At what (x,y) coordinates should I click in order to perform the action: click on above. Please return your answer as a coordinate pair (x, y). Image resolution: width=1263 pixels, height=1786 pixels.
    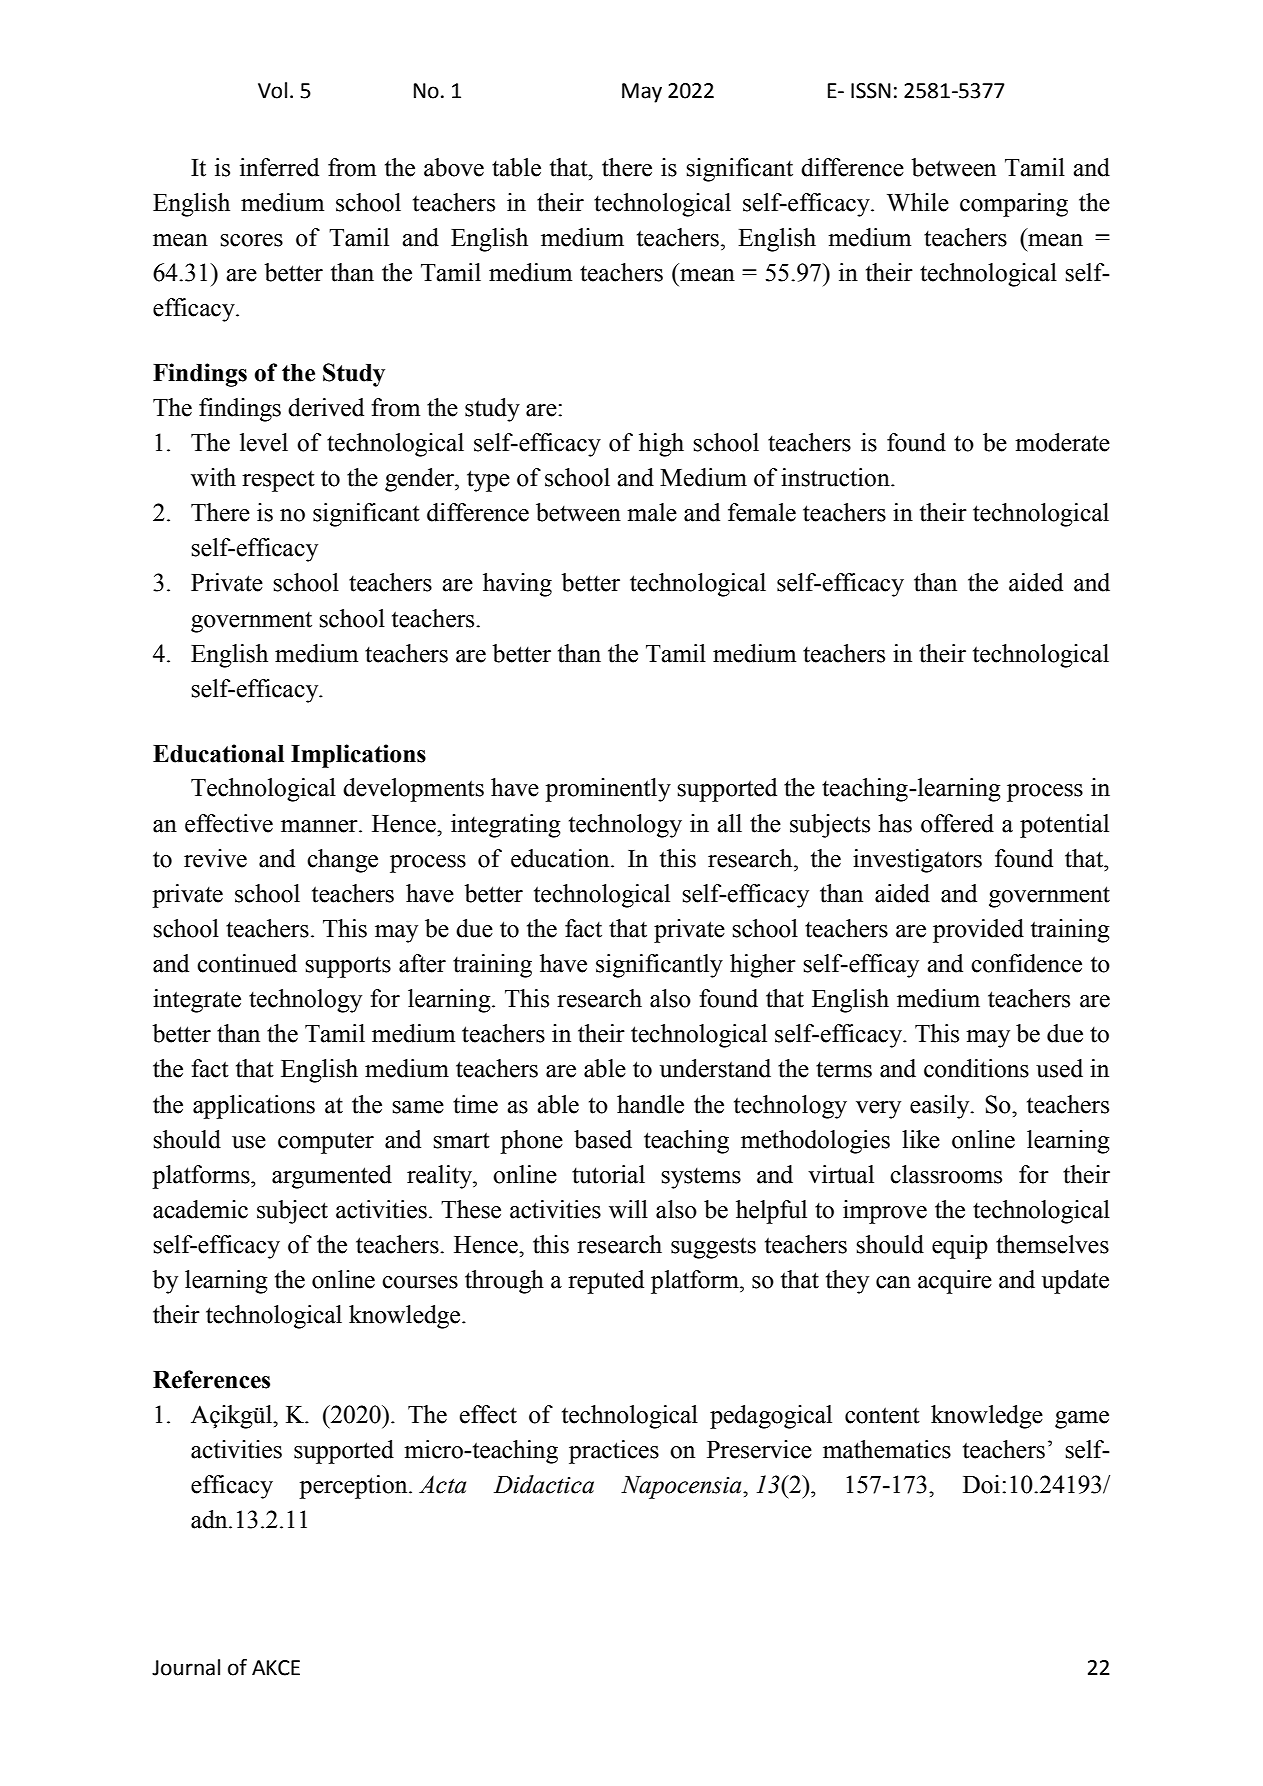
    Looking at the image, I should click on (454, 167).
